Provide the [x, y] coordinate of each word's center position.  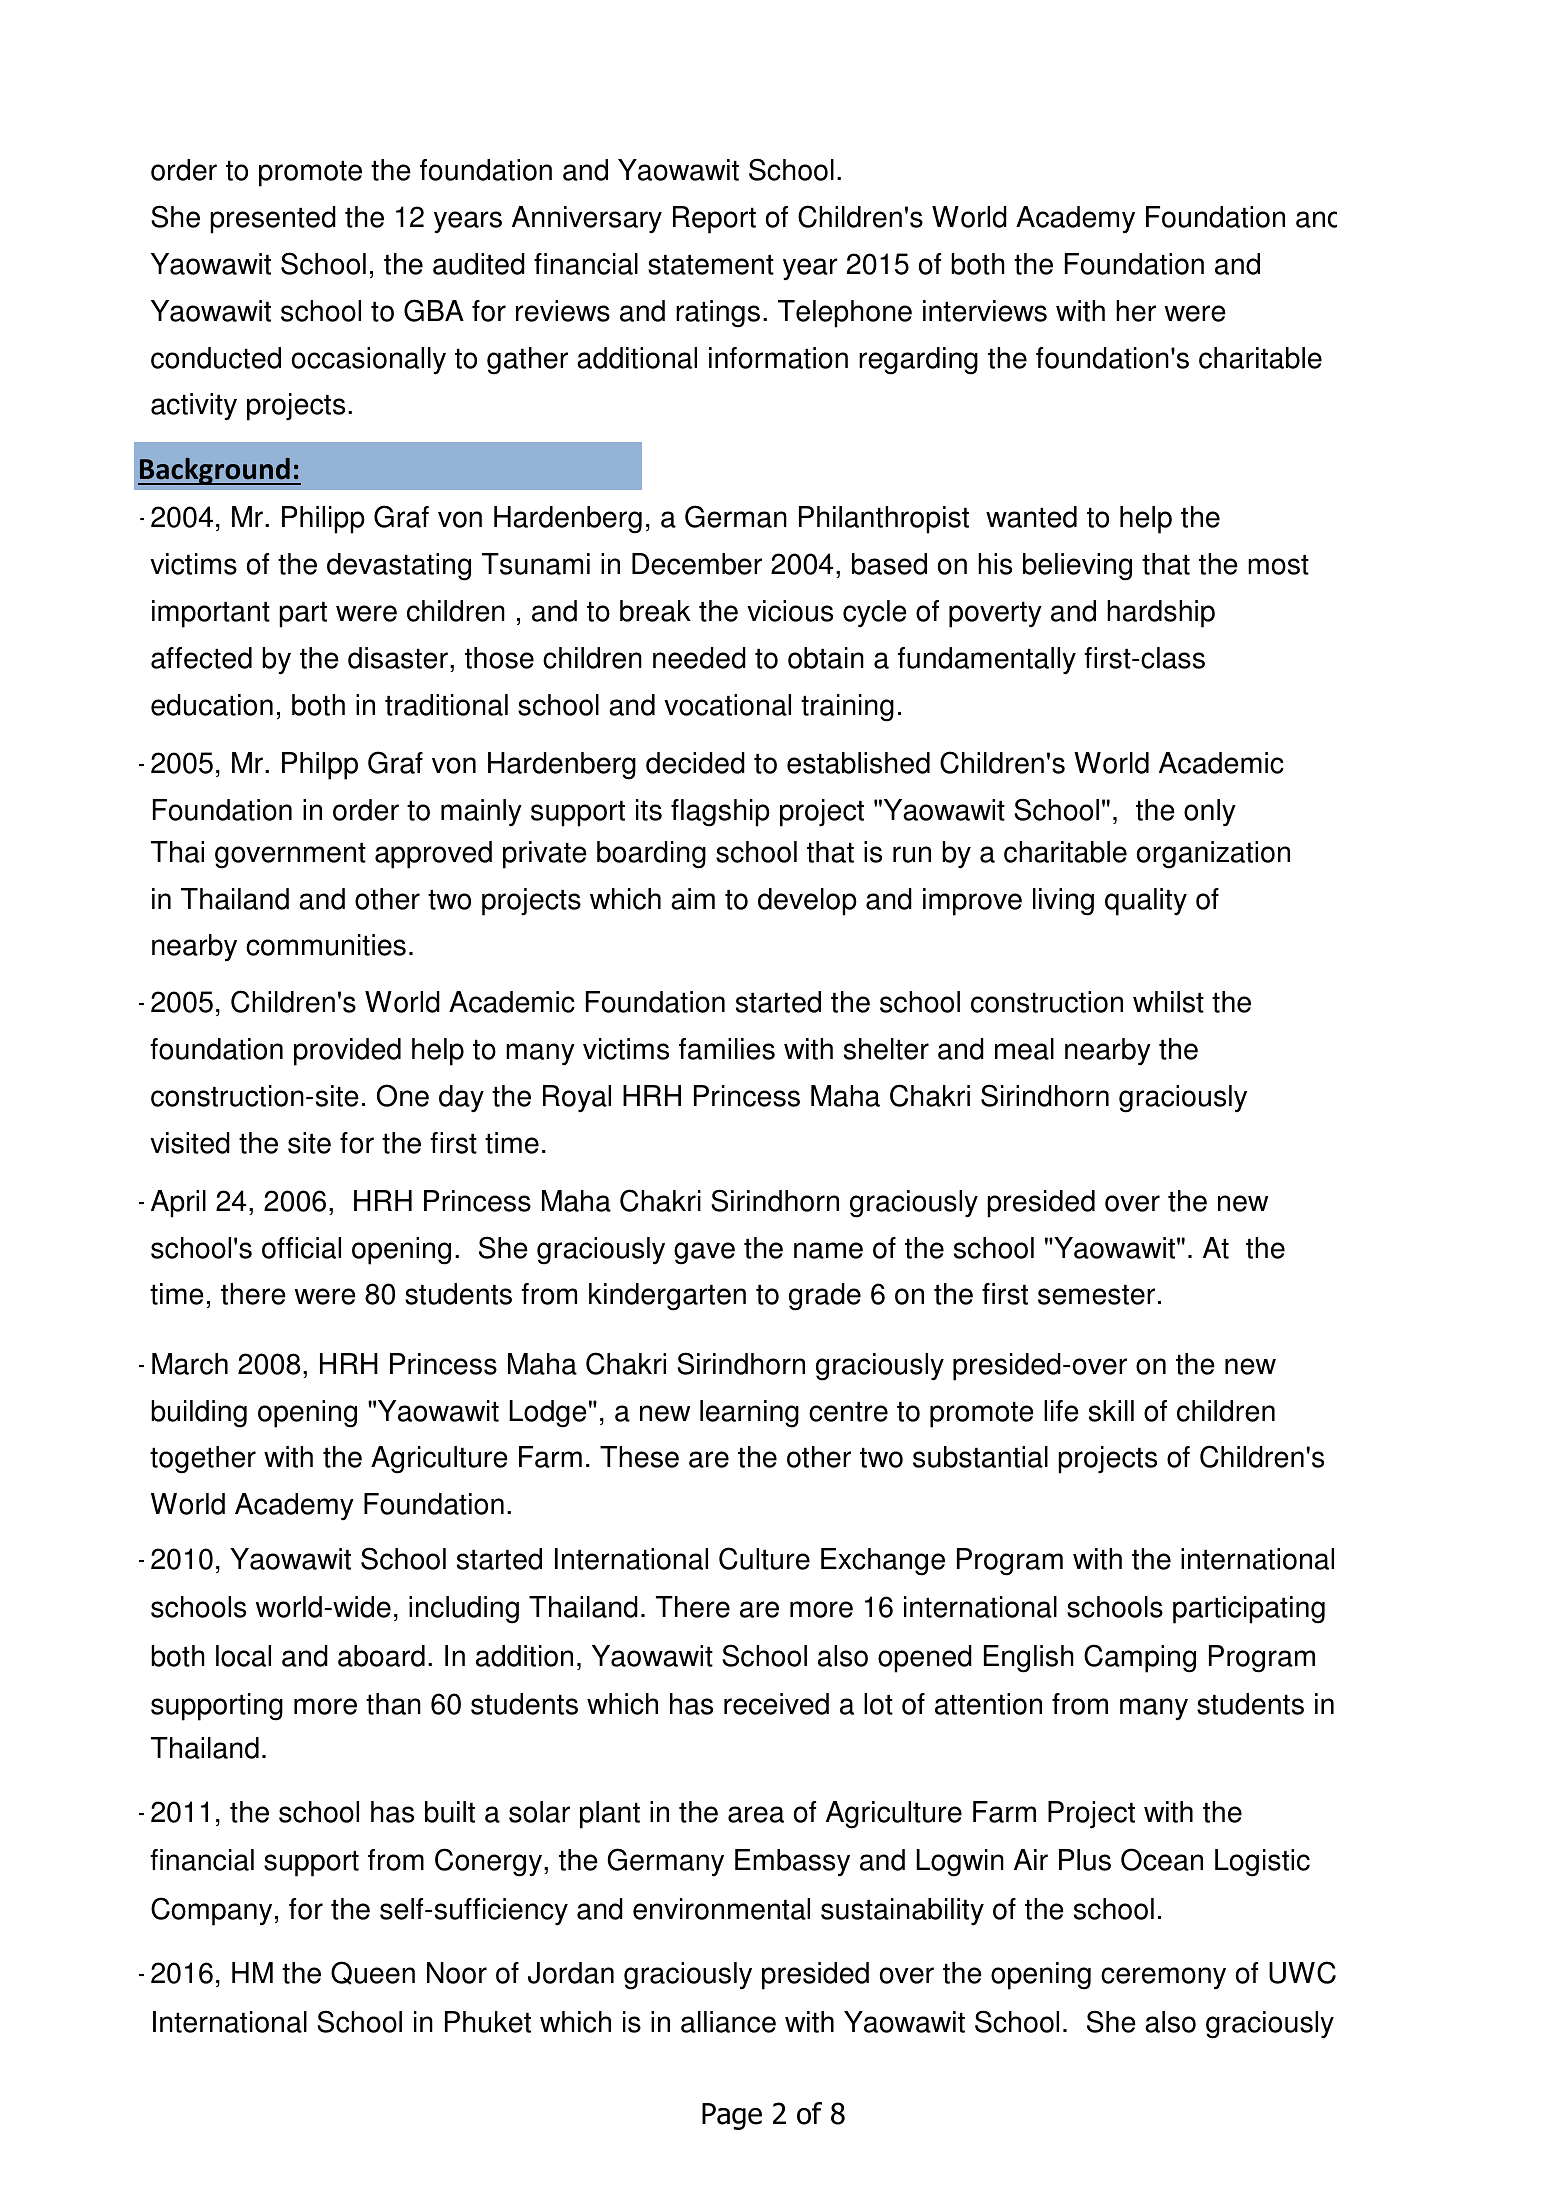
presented [273, 220]
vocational [727, 705]
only [1210, 812]
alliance [728, 2022]
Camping [1140, 1658]
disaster [398, 658]
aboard [381, 1656]
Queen [373, 1973]
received [776, 1704]
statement [711, 264]
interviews [985, 311]
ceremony [1163, 1978]
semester [1096, 1294]
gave [704, 1253]
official [301, 1248]
